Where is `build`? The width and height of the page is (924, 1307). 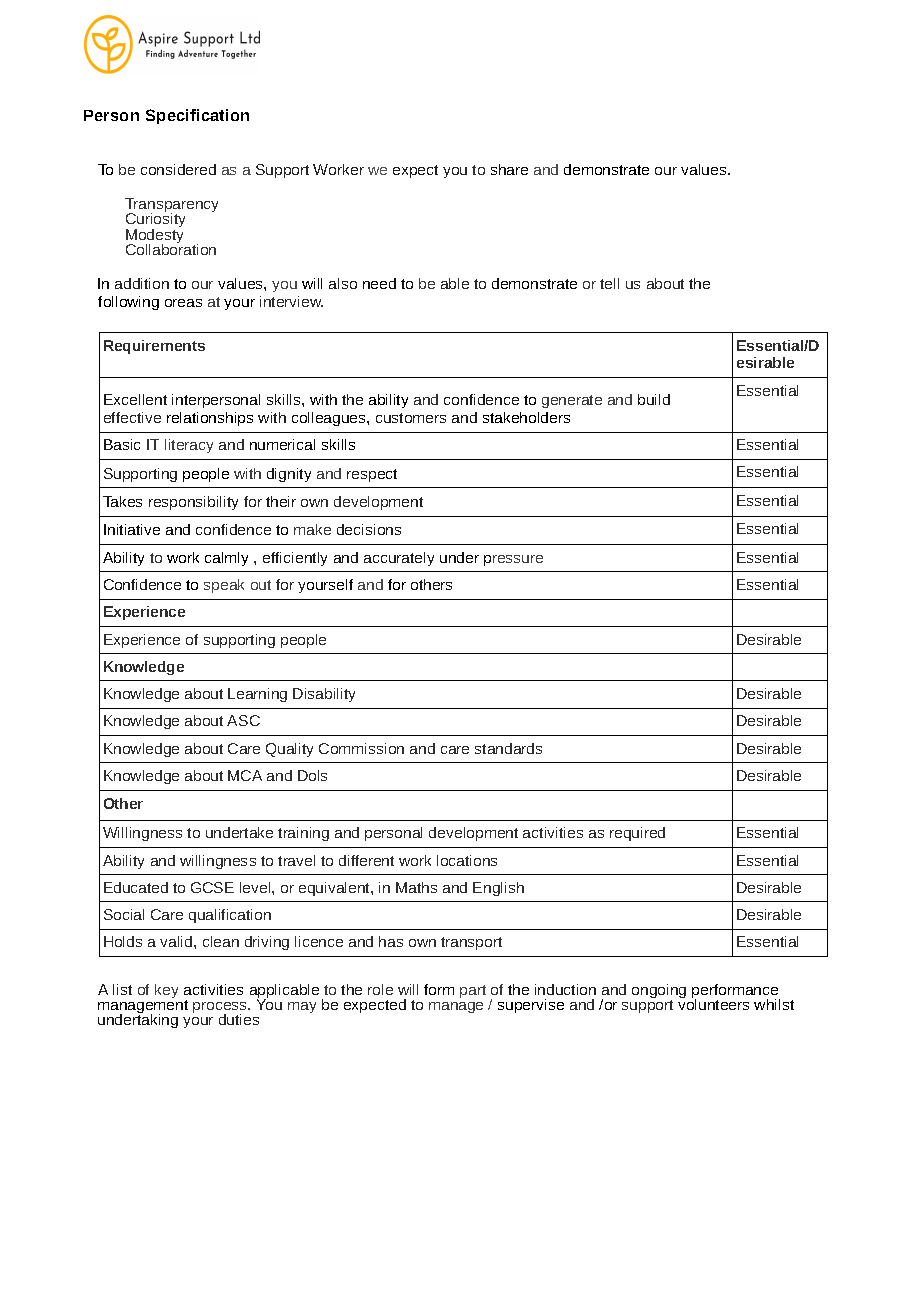
build is located at coordinates (654, 399).
